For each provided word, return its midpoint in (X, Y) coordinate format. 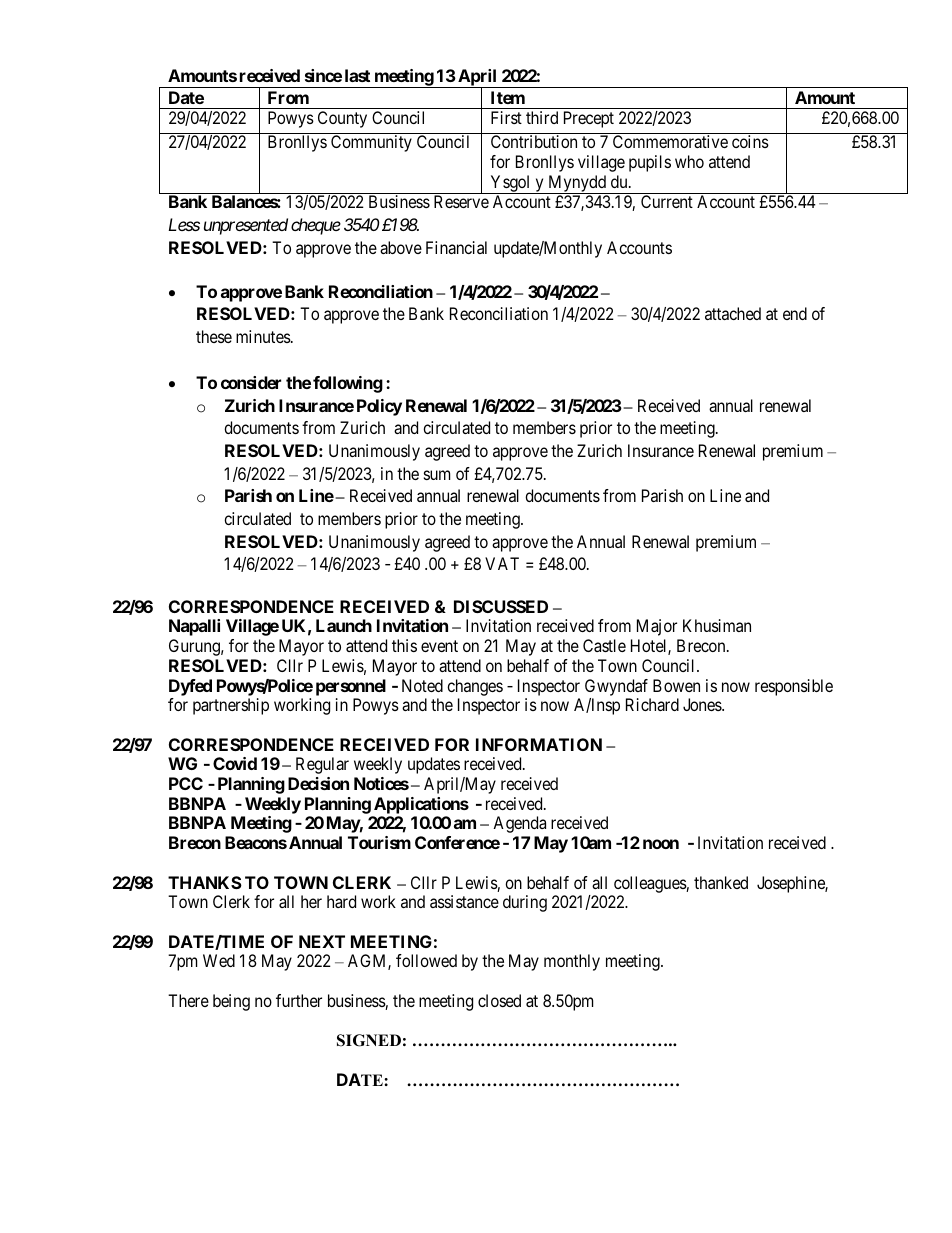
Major (657, 627)
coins (750, 141)
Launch (344, 625)
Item (508, 97)
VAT (502, 563)
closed (499, 1000)
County (342, 119)
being (231, 1002)
